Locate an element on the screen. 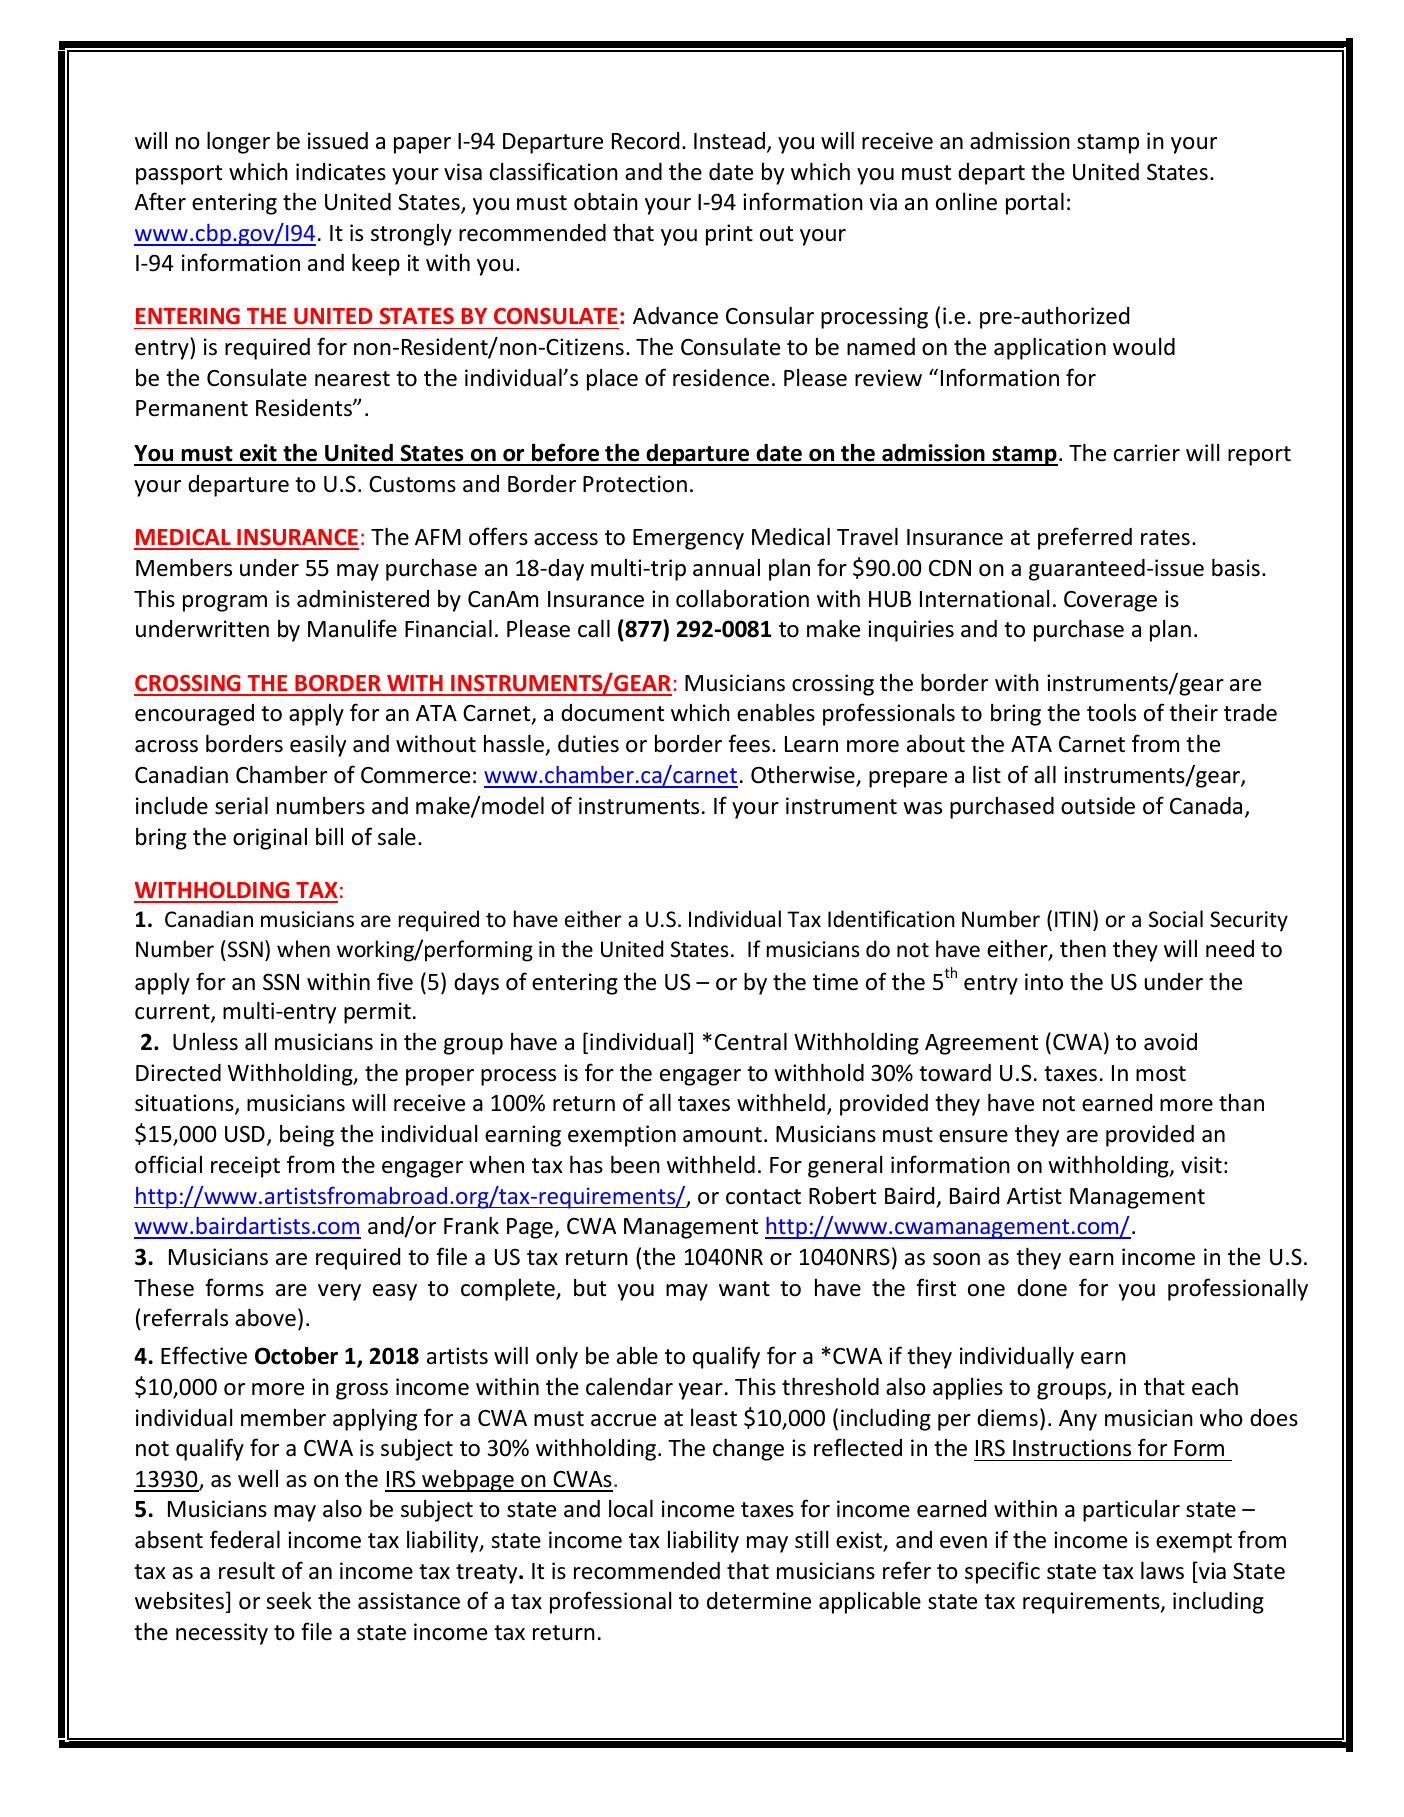 The height and width of the screenshot is (1817, 1404). Instead is located at coordinates (729, 141).
